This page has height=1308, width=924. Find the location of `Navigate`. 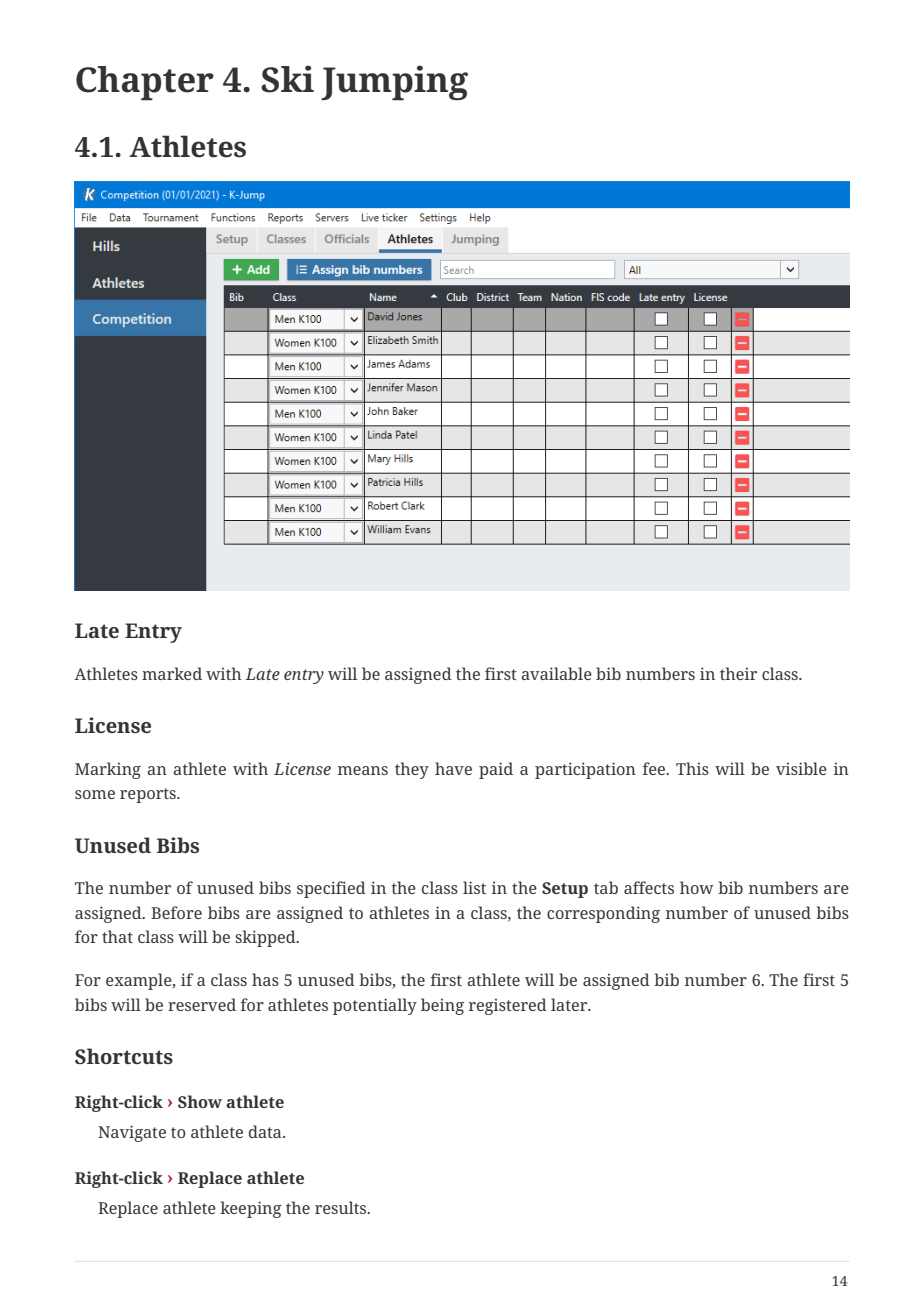

Navigate is located at coordinates (132, 1133).
